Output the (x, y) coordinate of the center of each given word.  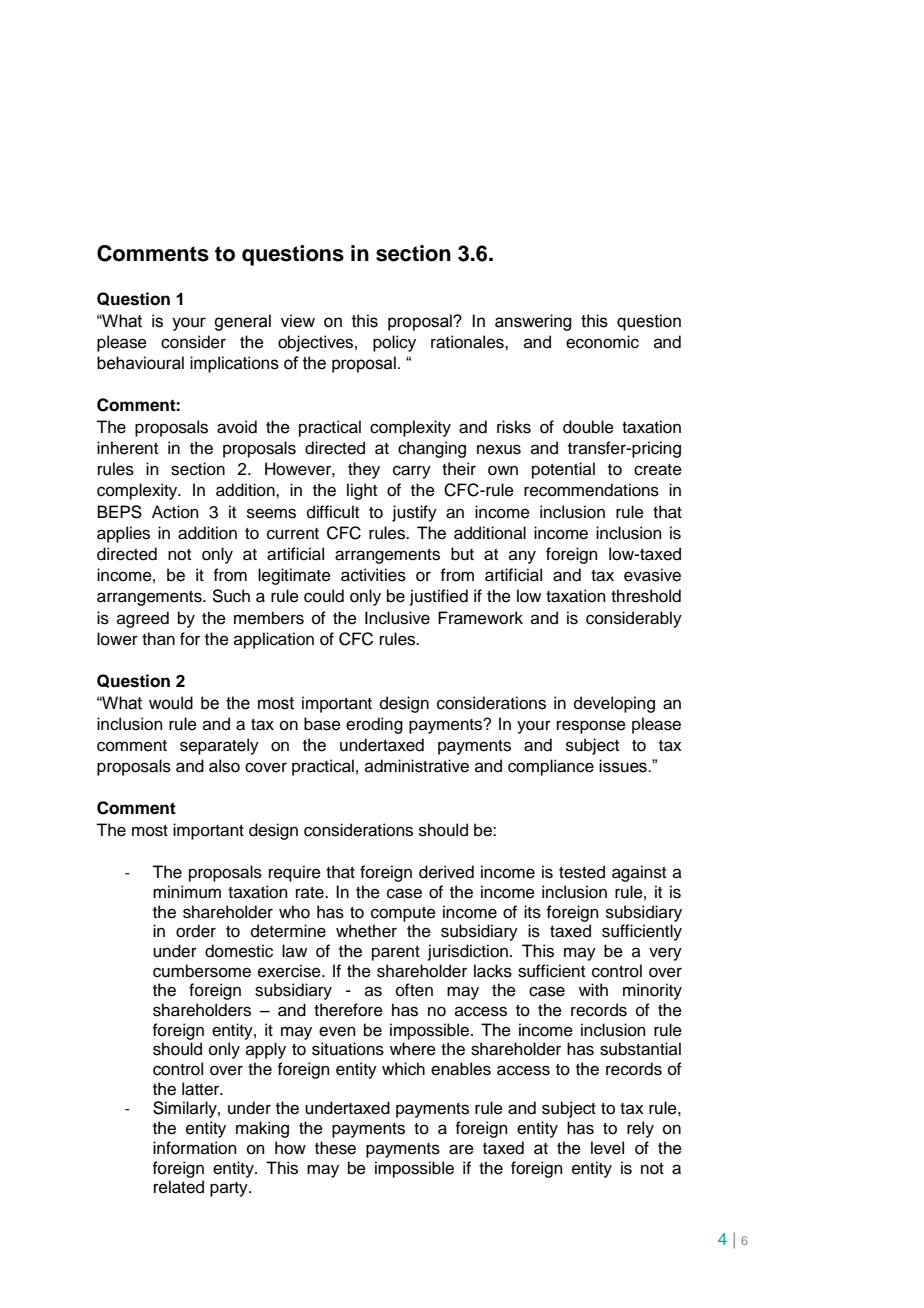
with (593, 989)
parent (396, 953)
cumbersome (202, 971)
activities (373, 575)
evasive (652, 575)
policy (394, 343)
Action (175, 512)
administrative (417, 766)
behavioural (140, 363)
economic (602, 342)
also (224, 766)
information (195, 1148)
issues (624, 766)
